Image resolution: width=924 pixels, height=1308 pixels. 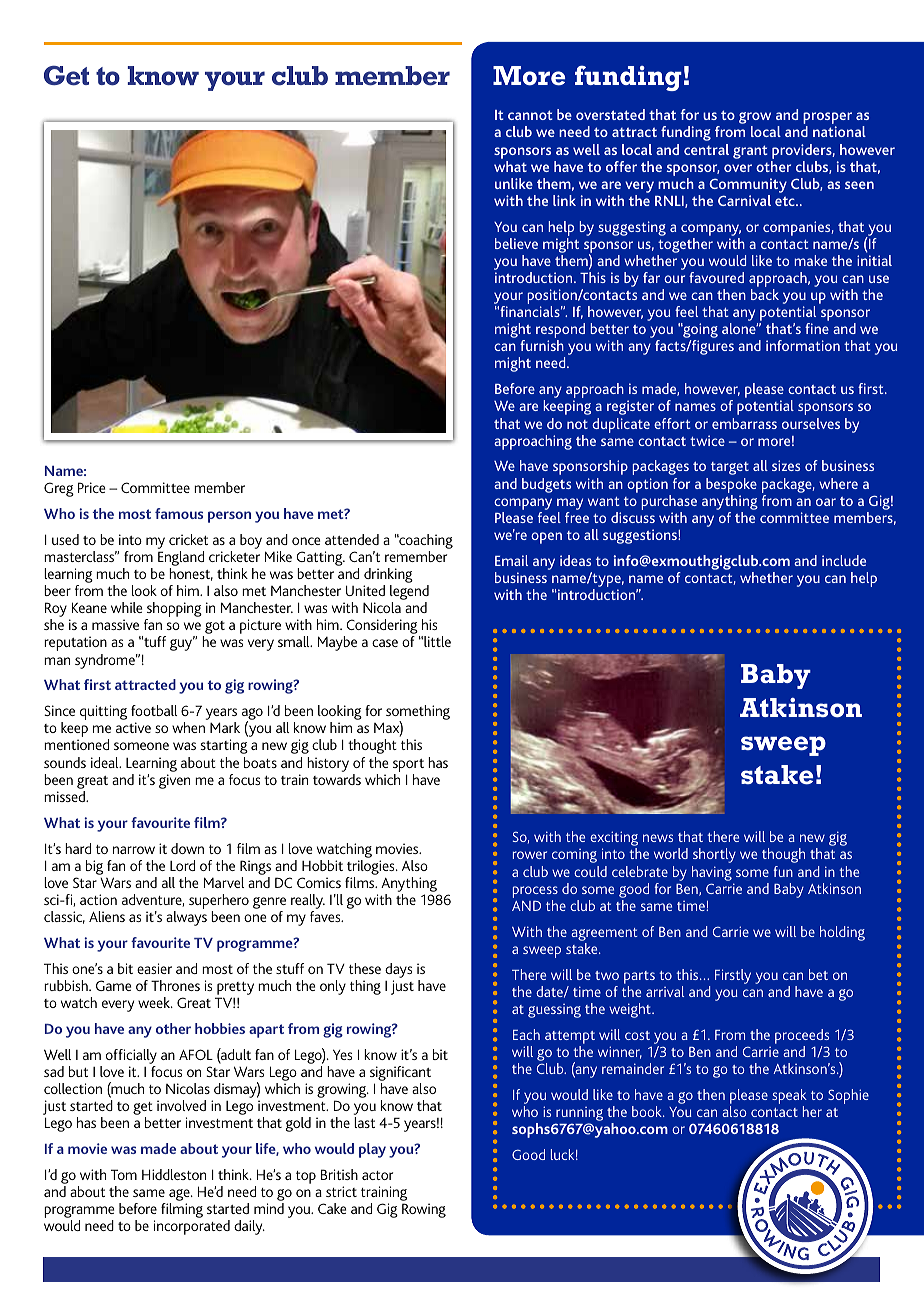 What do you see at coordinates (377, 1175) in the image?
I see `actor` at bounding box center [377, 1175].
